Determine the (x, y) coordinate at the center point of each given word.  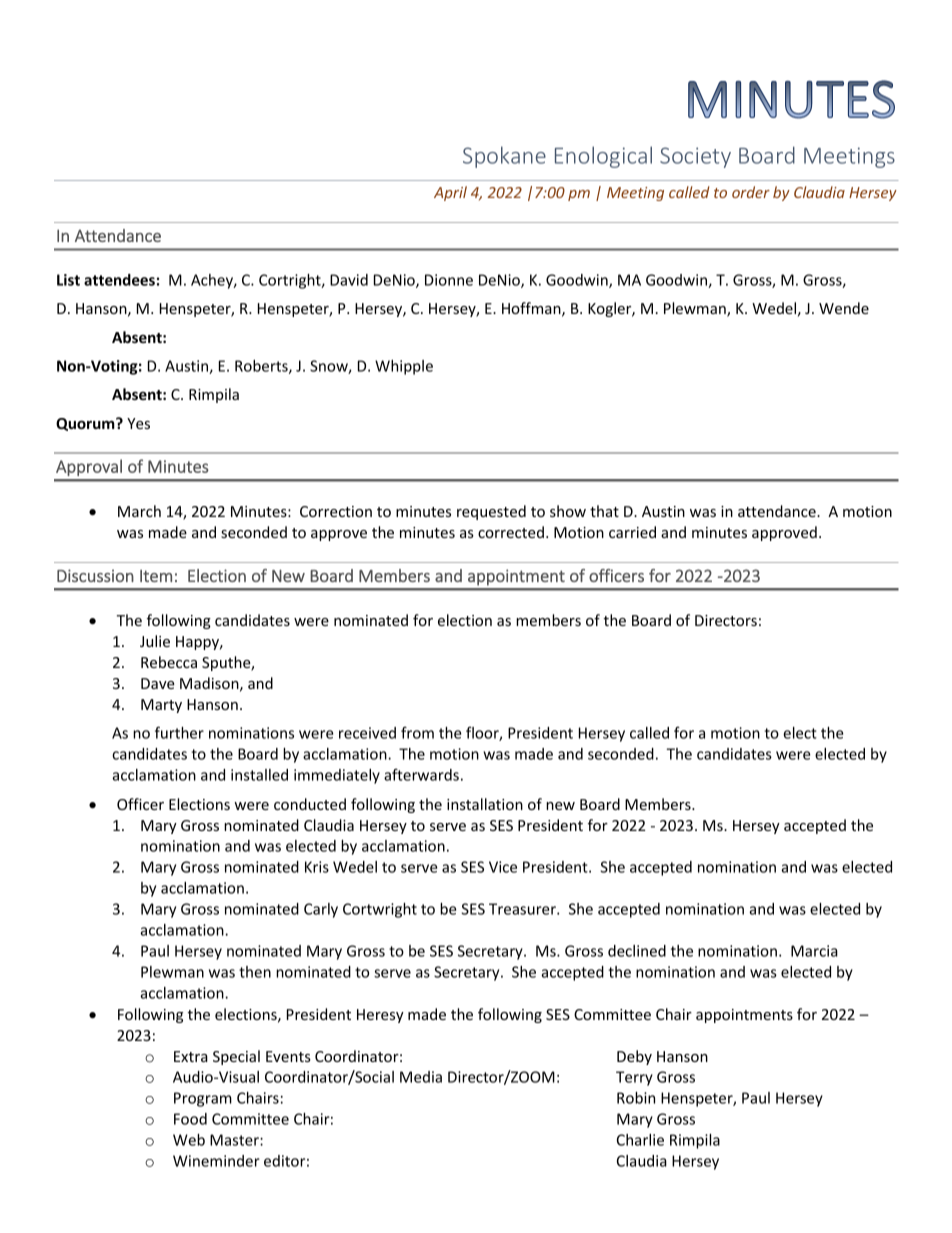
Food (190, 1119)
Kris (317, 867)
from (417, 732)
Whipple (404, 367)
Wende (844, 308)
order (751, 192)
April (450, 193)
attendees (119, 280)
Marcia (814, 951)
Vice (503, 867)
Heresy (380, 1016)
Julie (155, 641)
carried (632, 532)
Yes (138, 423)
